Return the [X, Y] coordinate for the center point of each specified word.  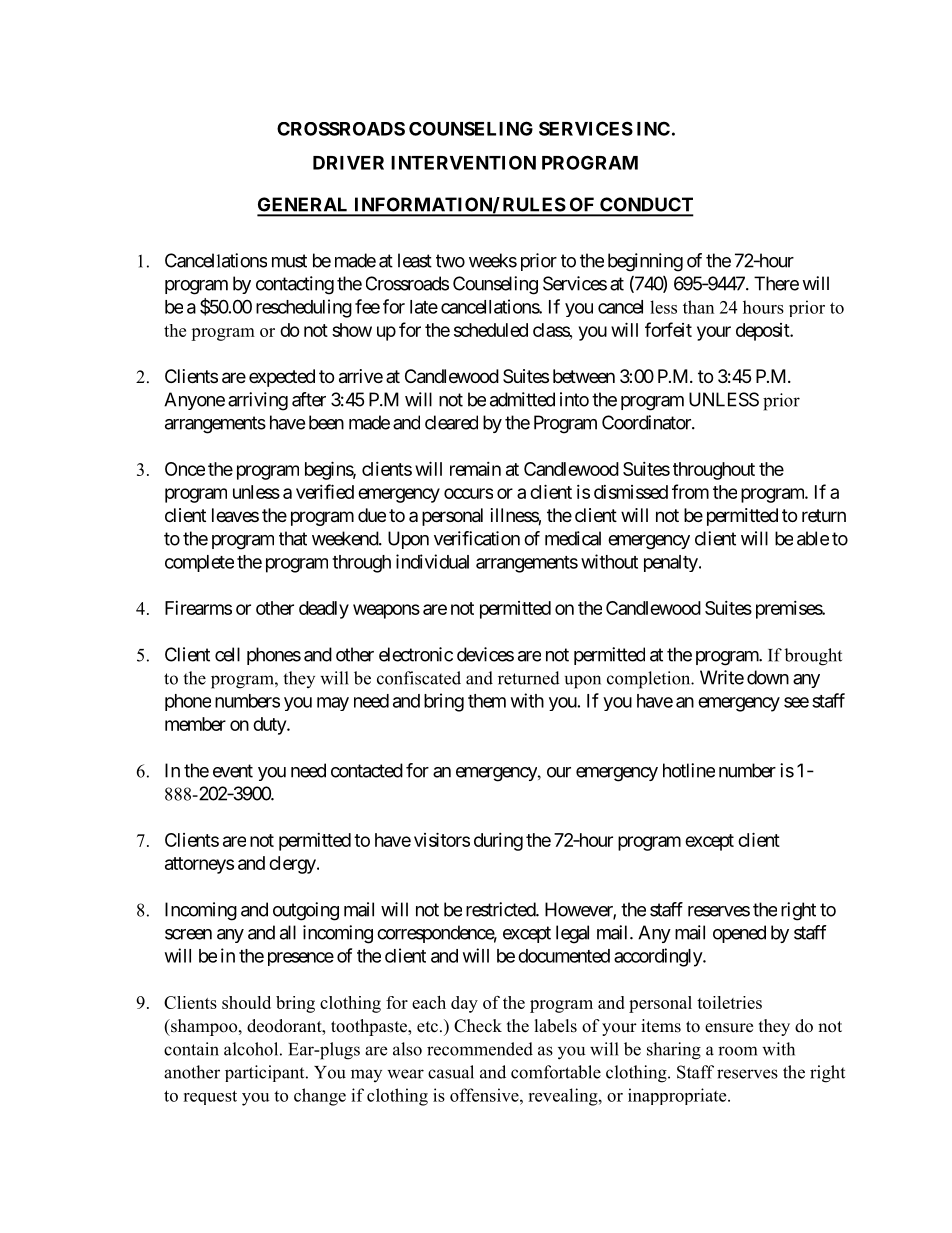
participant [266, 1073]
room [737, 1051]
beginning [645, 262]
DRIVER [348, 163]
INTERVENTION [463, 162]
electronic [416, 654]
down [768, 677]
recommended [480, 1049]
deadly [324, 610]
